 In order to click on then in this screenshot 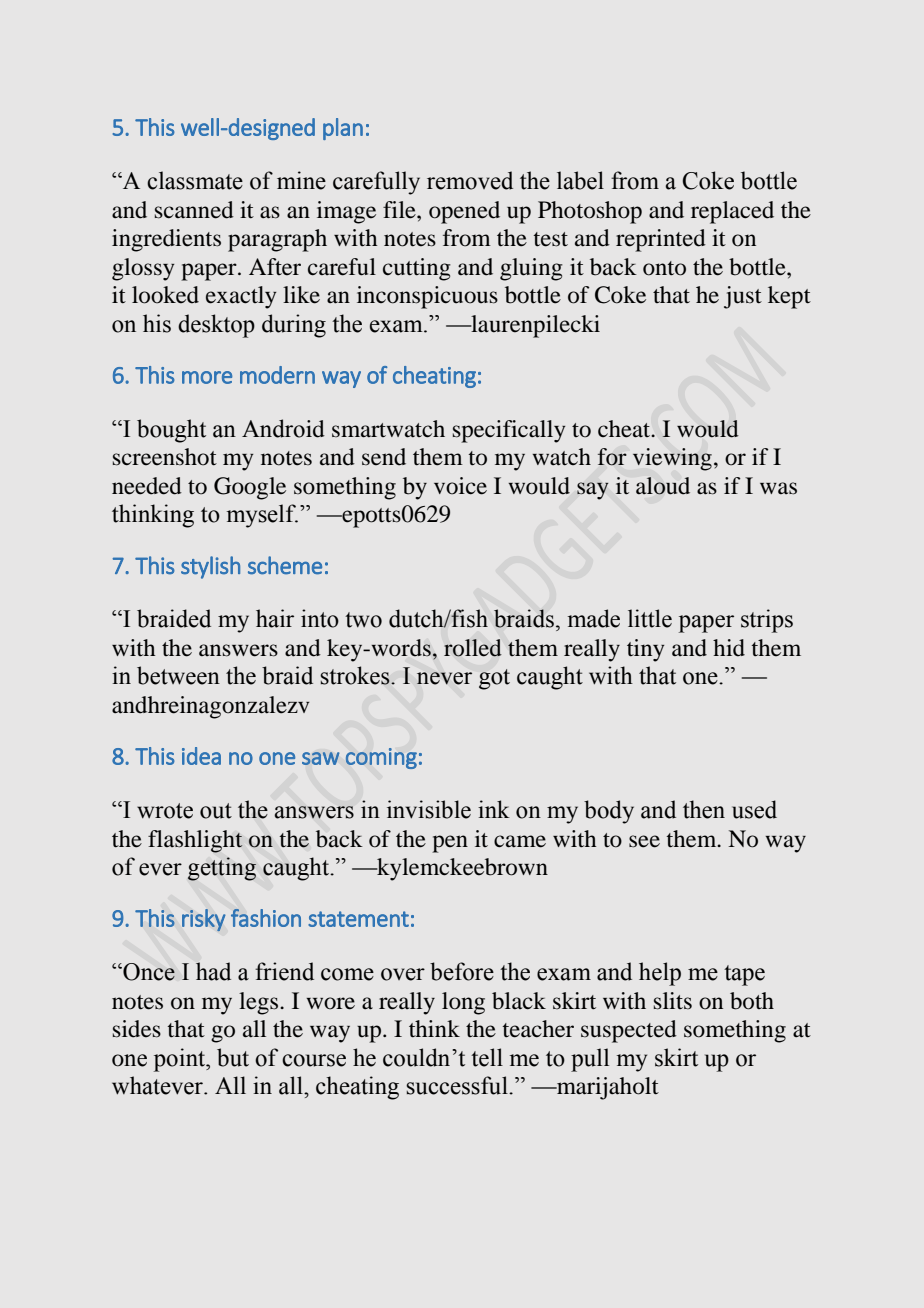, I will do `click(704, 809)`.
